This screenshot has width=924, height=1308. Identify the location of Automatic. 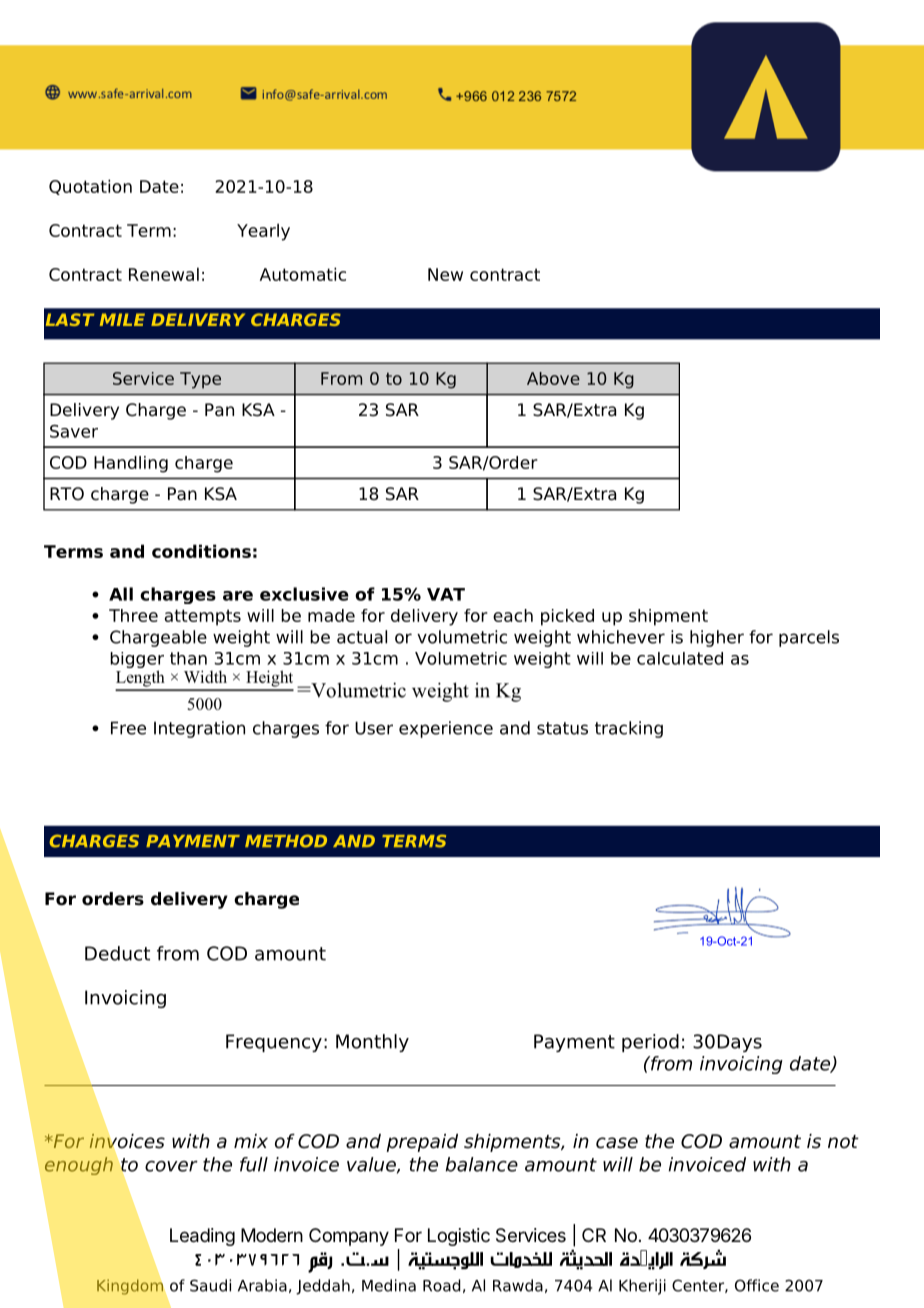
(303, 274).
